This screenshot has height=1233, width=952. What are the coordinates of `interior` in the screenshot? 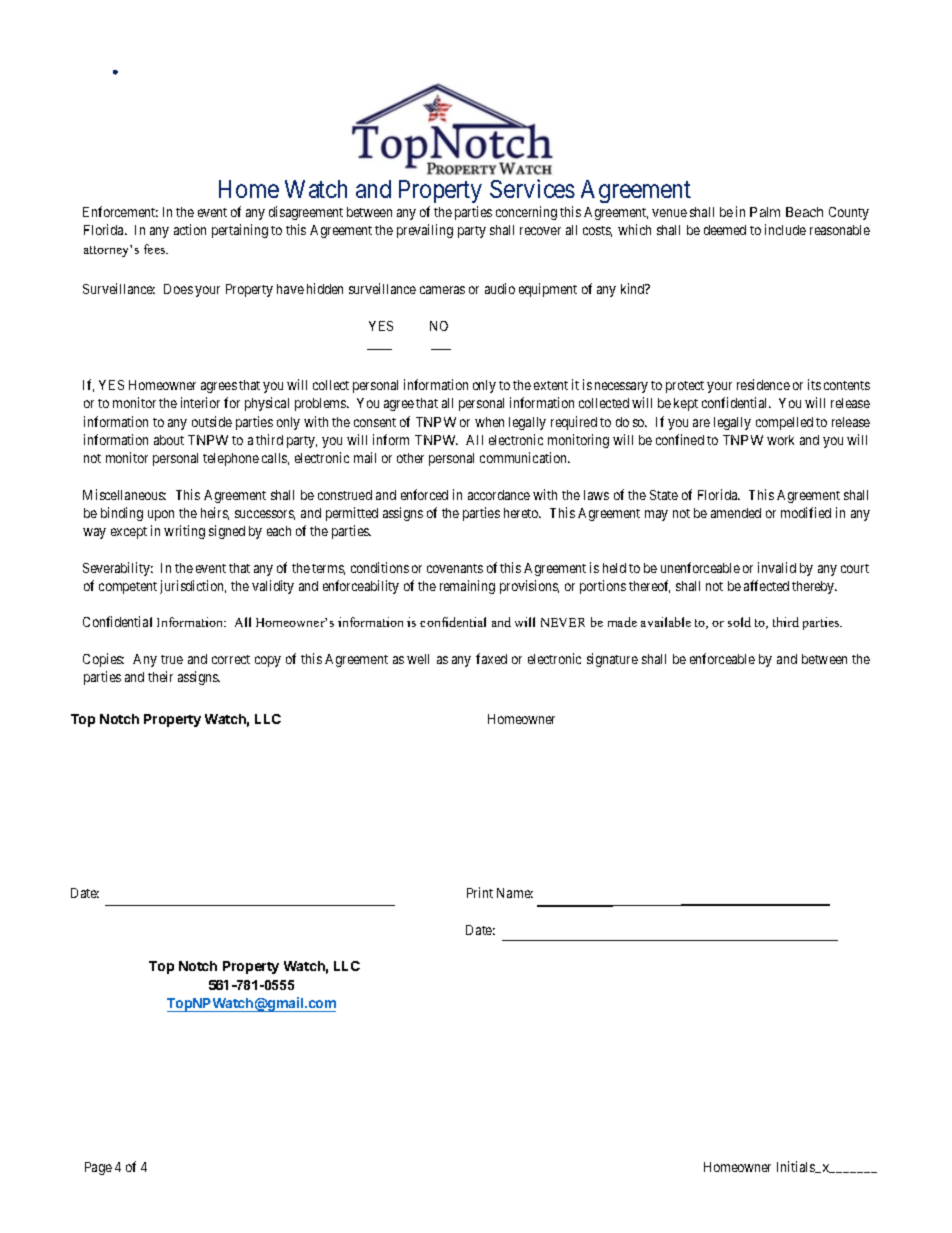 It's located at (200, 402).
